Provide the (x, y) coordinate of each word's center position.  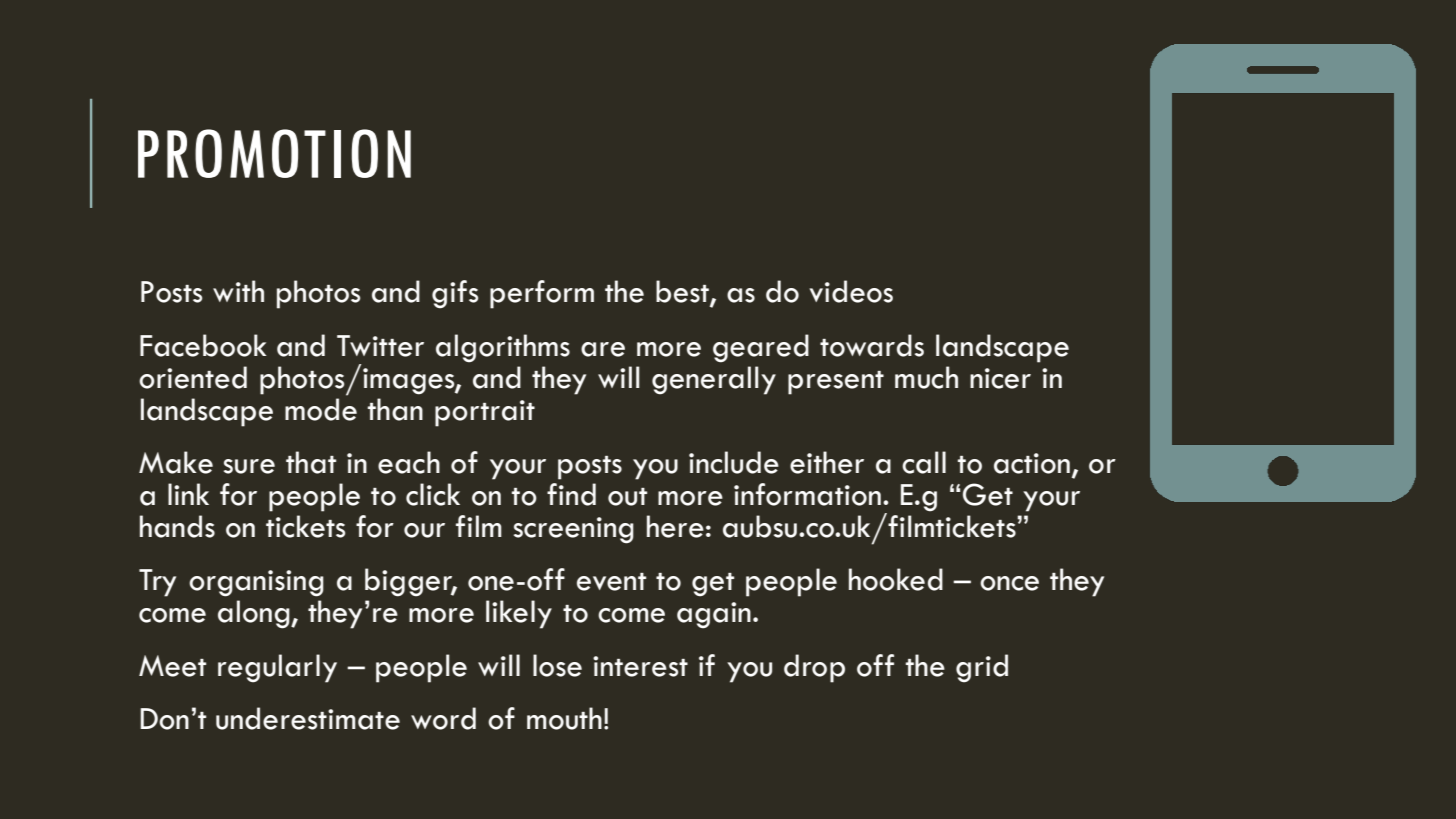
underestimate (308, 718)
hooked (896, 579)
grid (982, 668)
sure (249, 466)
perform (542, 294)
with (238, 291)
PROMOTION (274, 153)
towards (872, 345)
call (924, 462)
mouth (564, 718)
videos (851, 291)
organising (256, 583)
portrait (485, 413)
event (611, 582)
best (683, 292)
